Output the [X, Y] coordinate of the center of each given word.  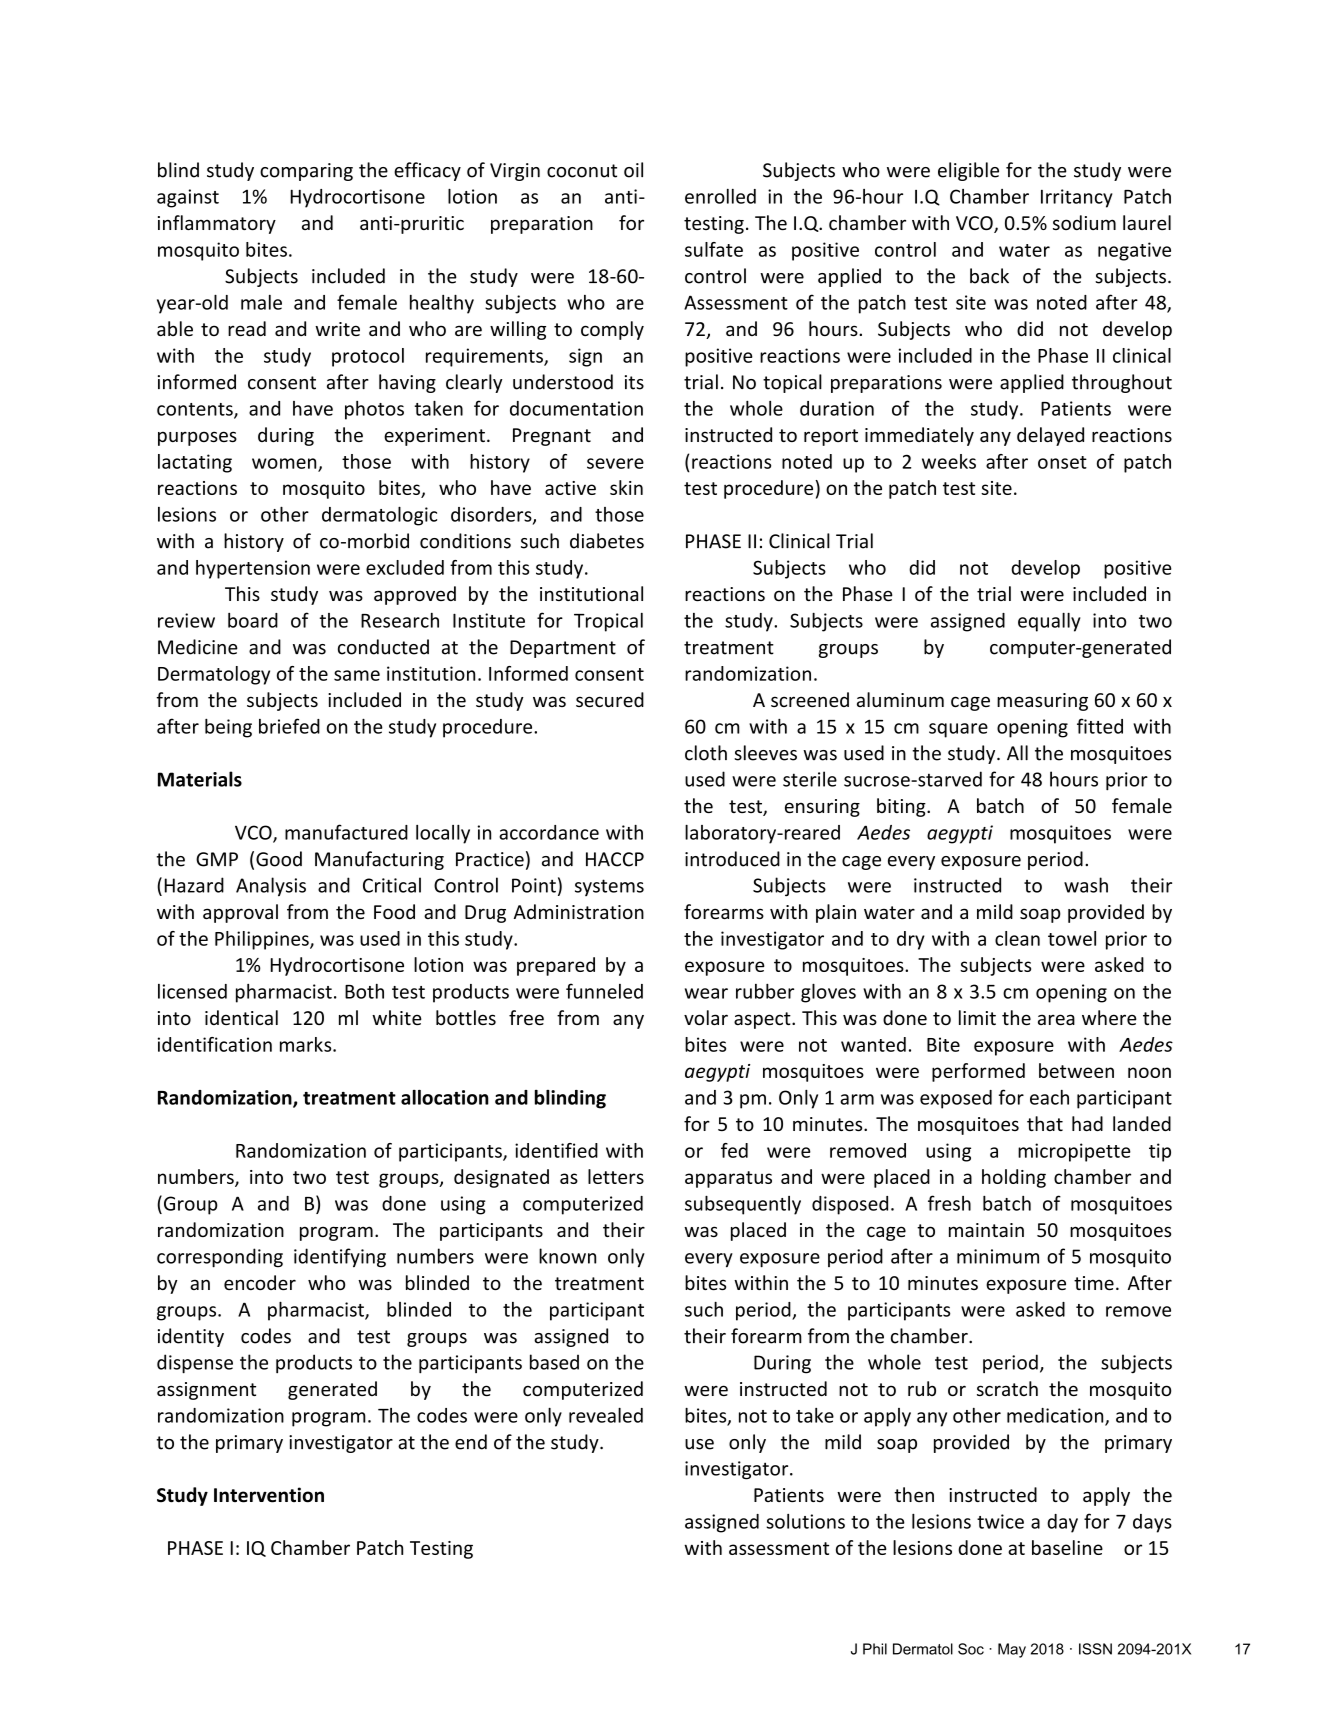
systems [609, 887]
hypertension [253, 569]
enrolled [720, 196]
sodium [1084, 222]
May [1012, 1650]
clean [1017, 938]
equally [1049, 622]
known [567, 1256]
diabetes [607, 541]
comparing [306, 172]
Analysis [271, 887]
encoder [260, 1282]
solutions [805, 1521]
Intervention [269, 1495]
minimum [998, 1256]
